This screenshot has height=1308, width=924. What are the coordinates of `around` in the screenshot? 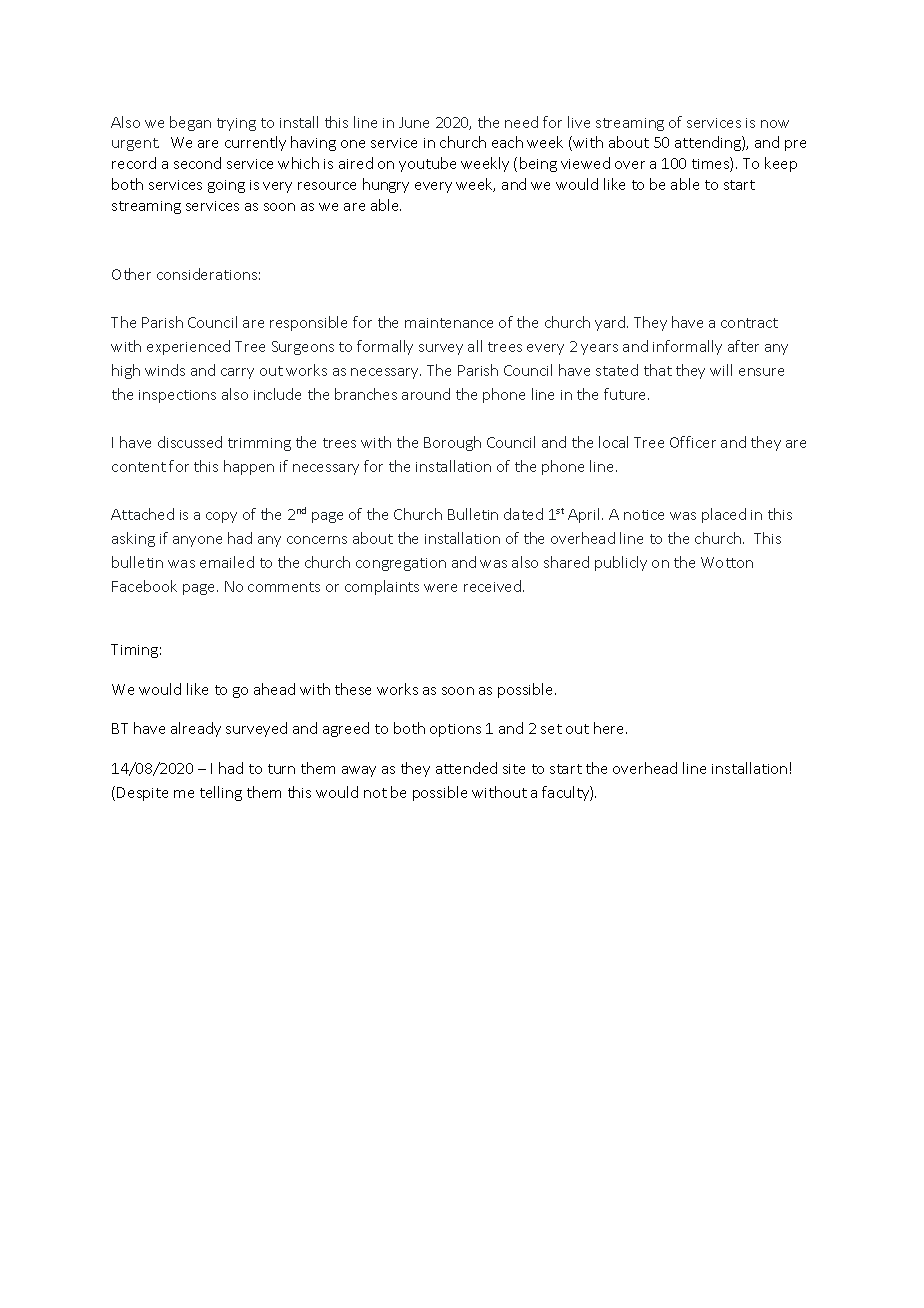 It's located at (426, 394).
